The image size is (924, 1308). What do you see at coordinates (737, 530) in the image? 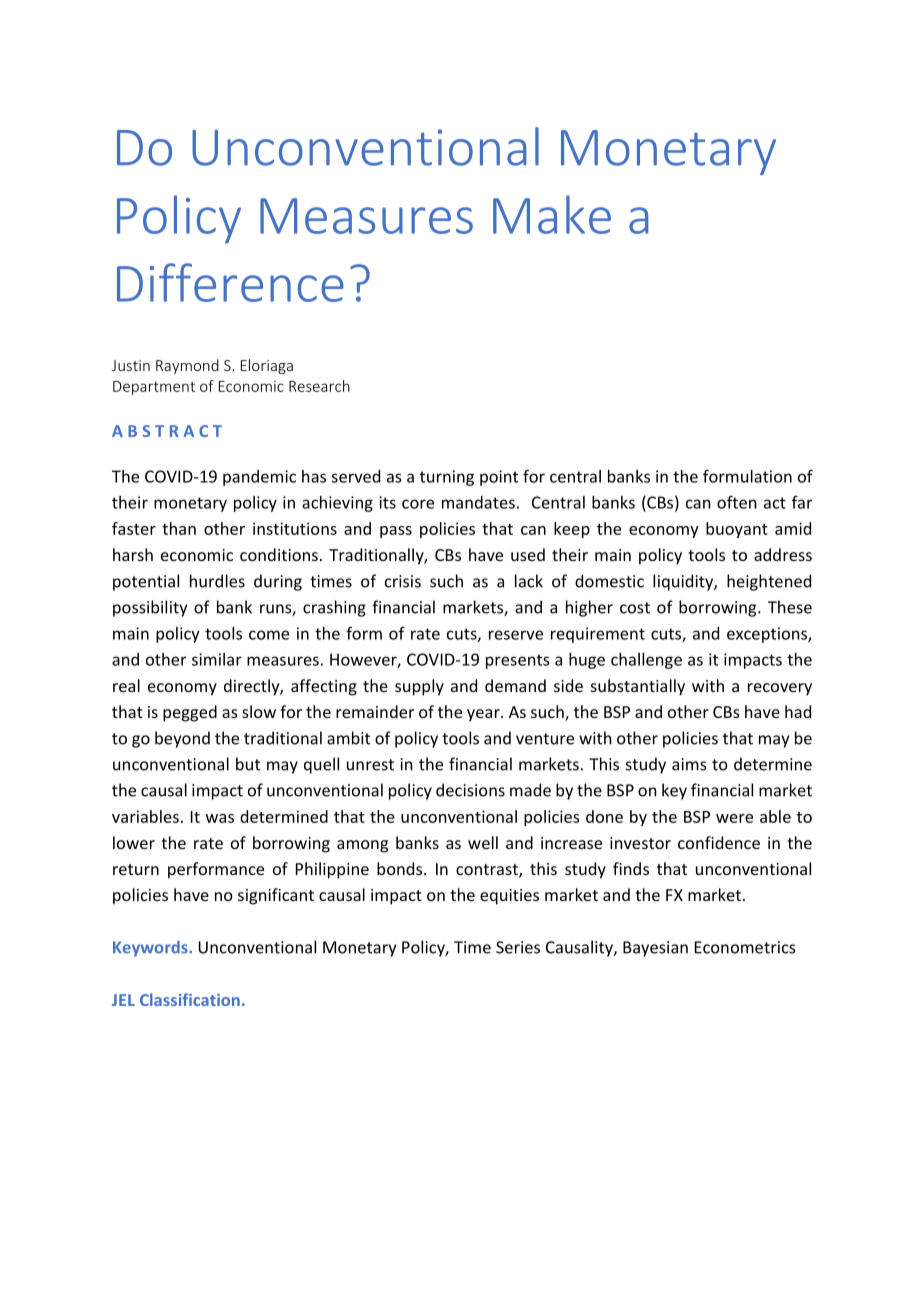
I see `buoyant` at bounding box center [737, 530].
